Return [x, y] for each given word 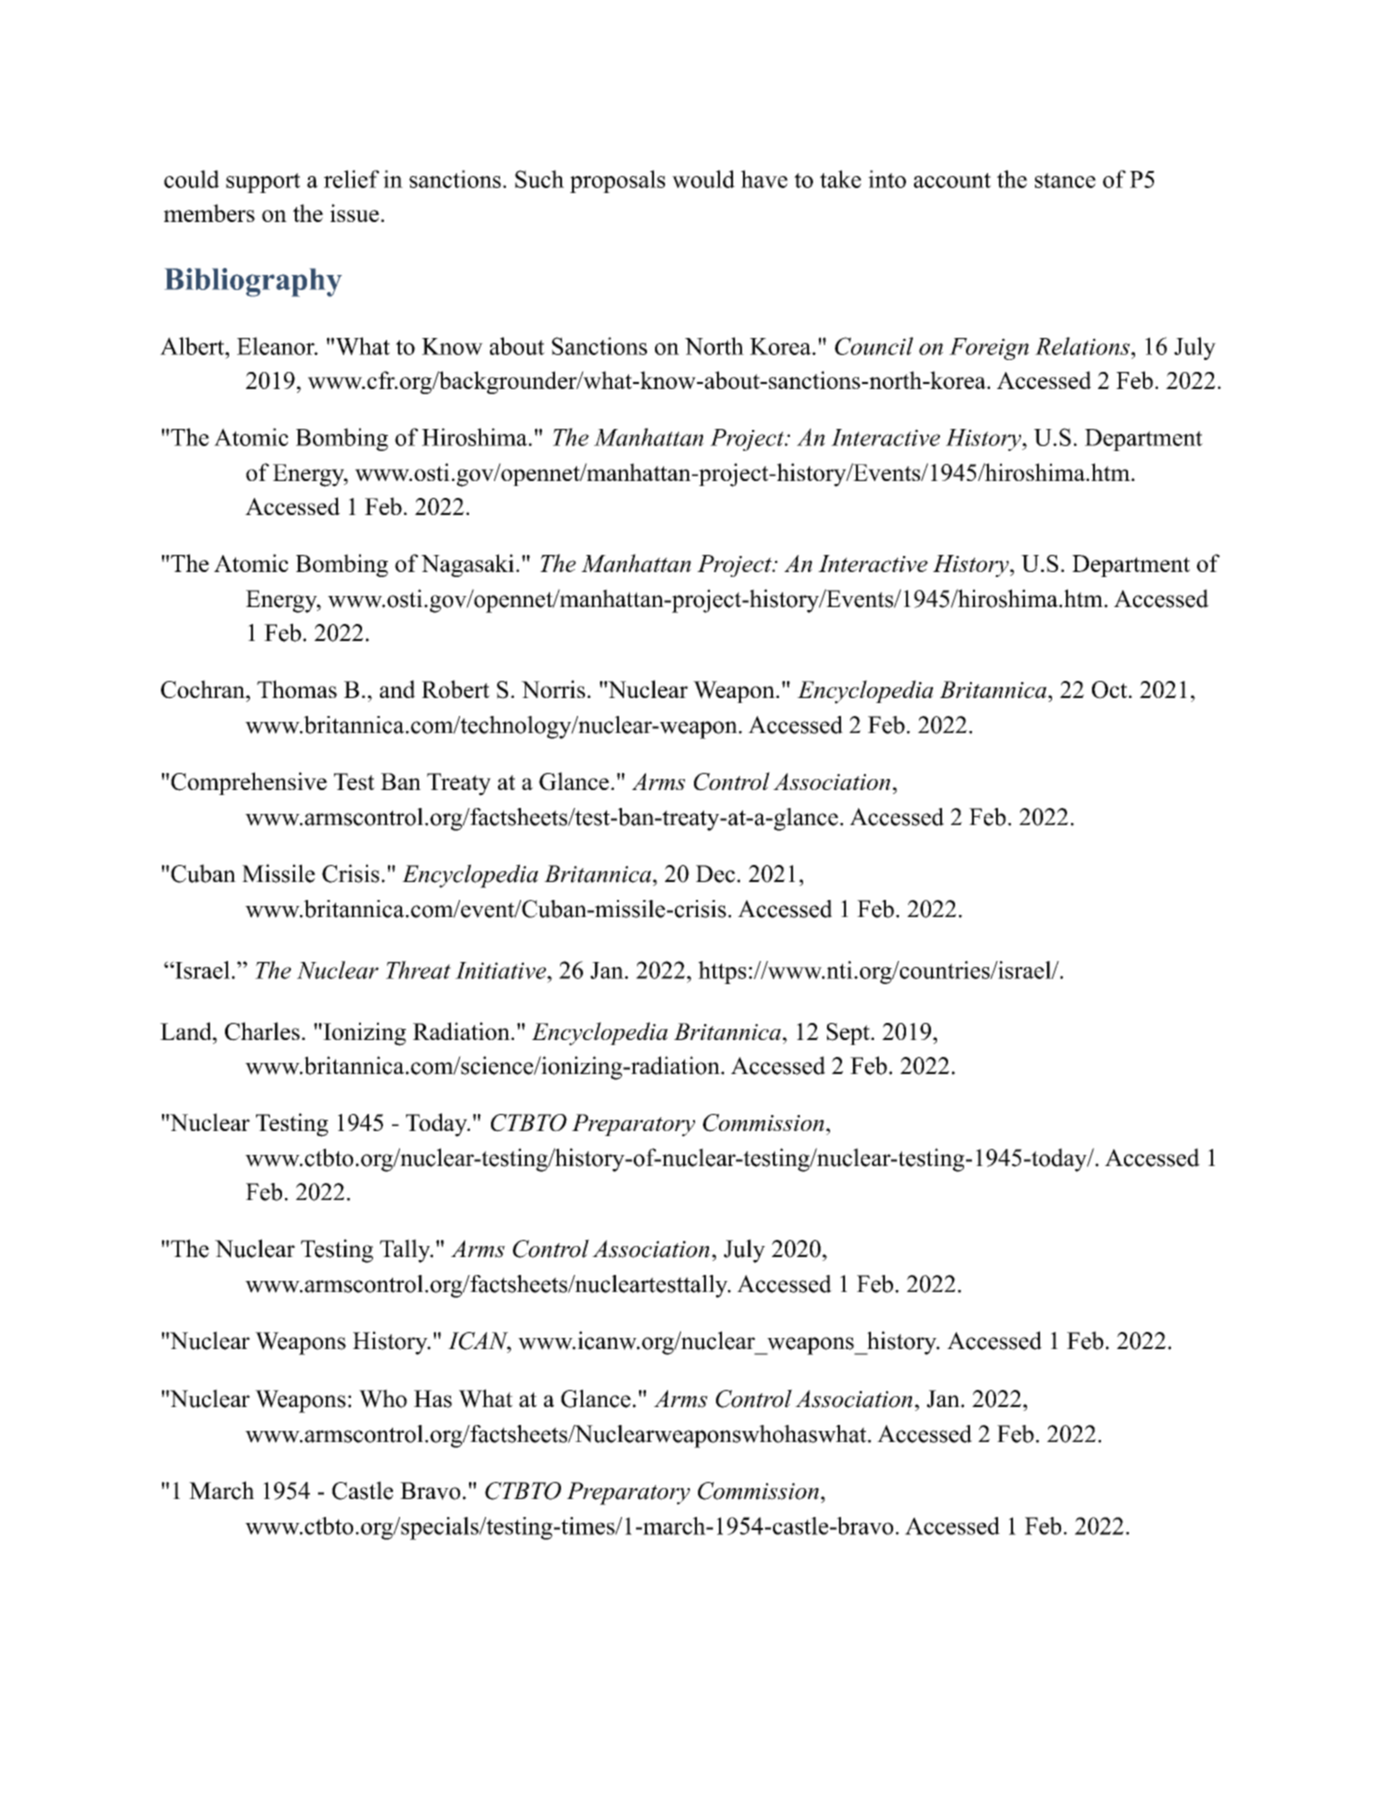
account [952, 180]
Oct [1111, 690]
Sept [849, 1034]
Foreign [989, 349]
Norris [553, 689]
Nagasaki [467, 565]
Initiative [502, 970]
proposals [617, 181]
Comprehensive [249, 783]
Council [874, 346]
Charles [262, 1031]
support [263, 183]
